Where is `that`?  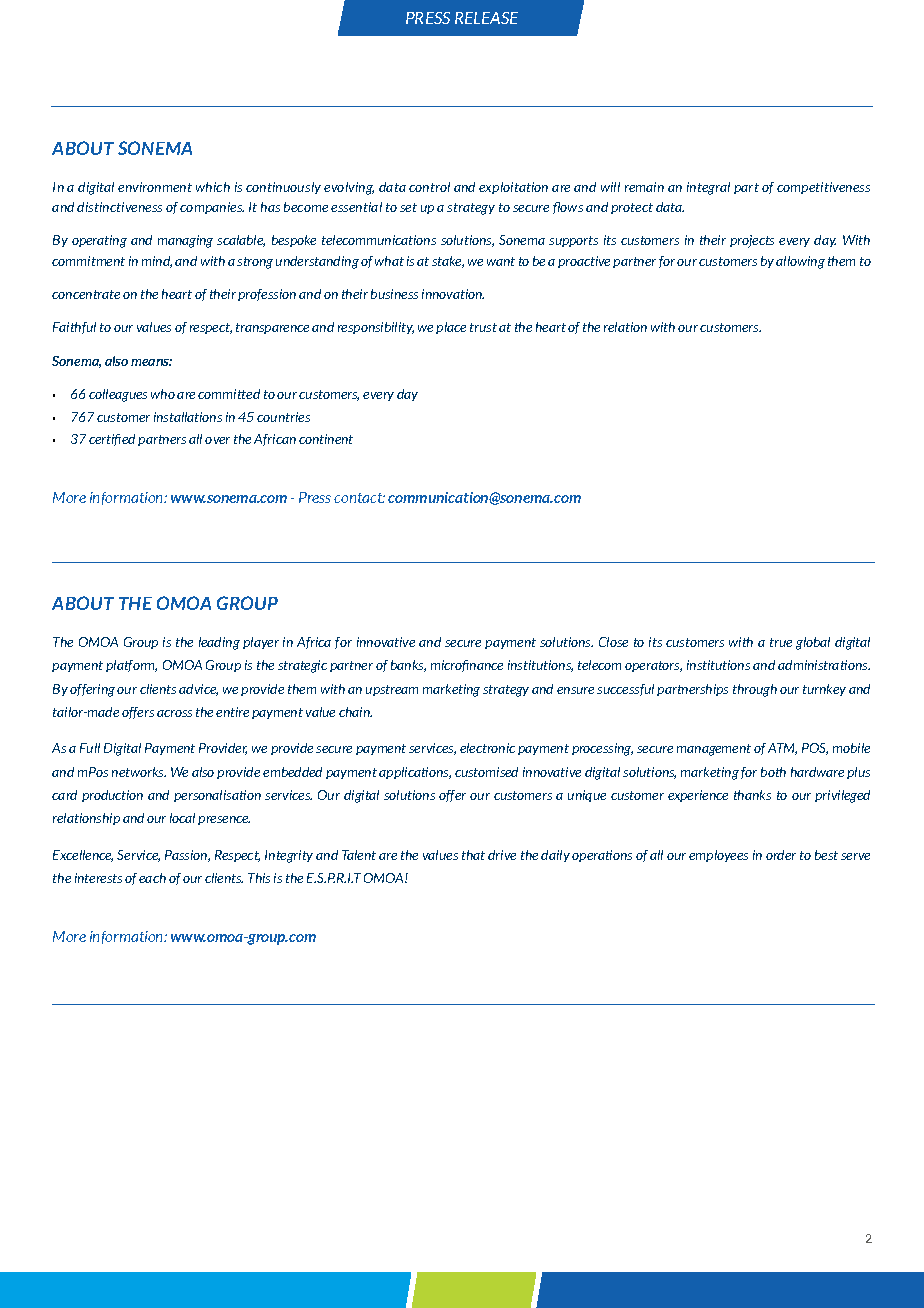 that is located at coordinates (473, 855).
